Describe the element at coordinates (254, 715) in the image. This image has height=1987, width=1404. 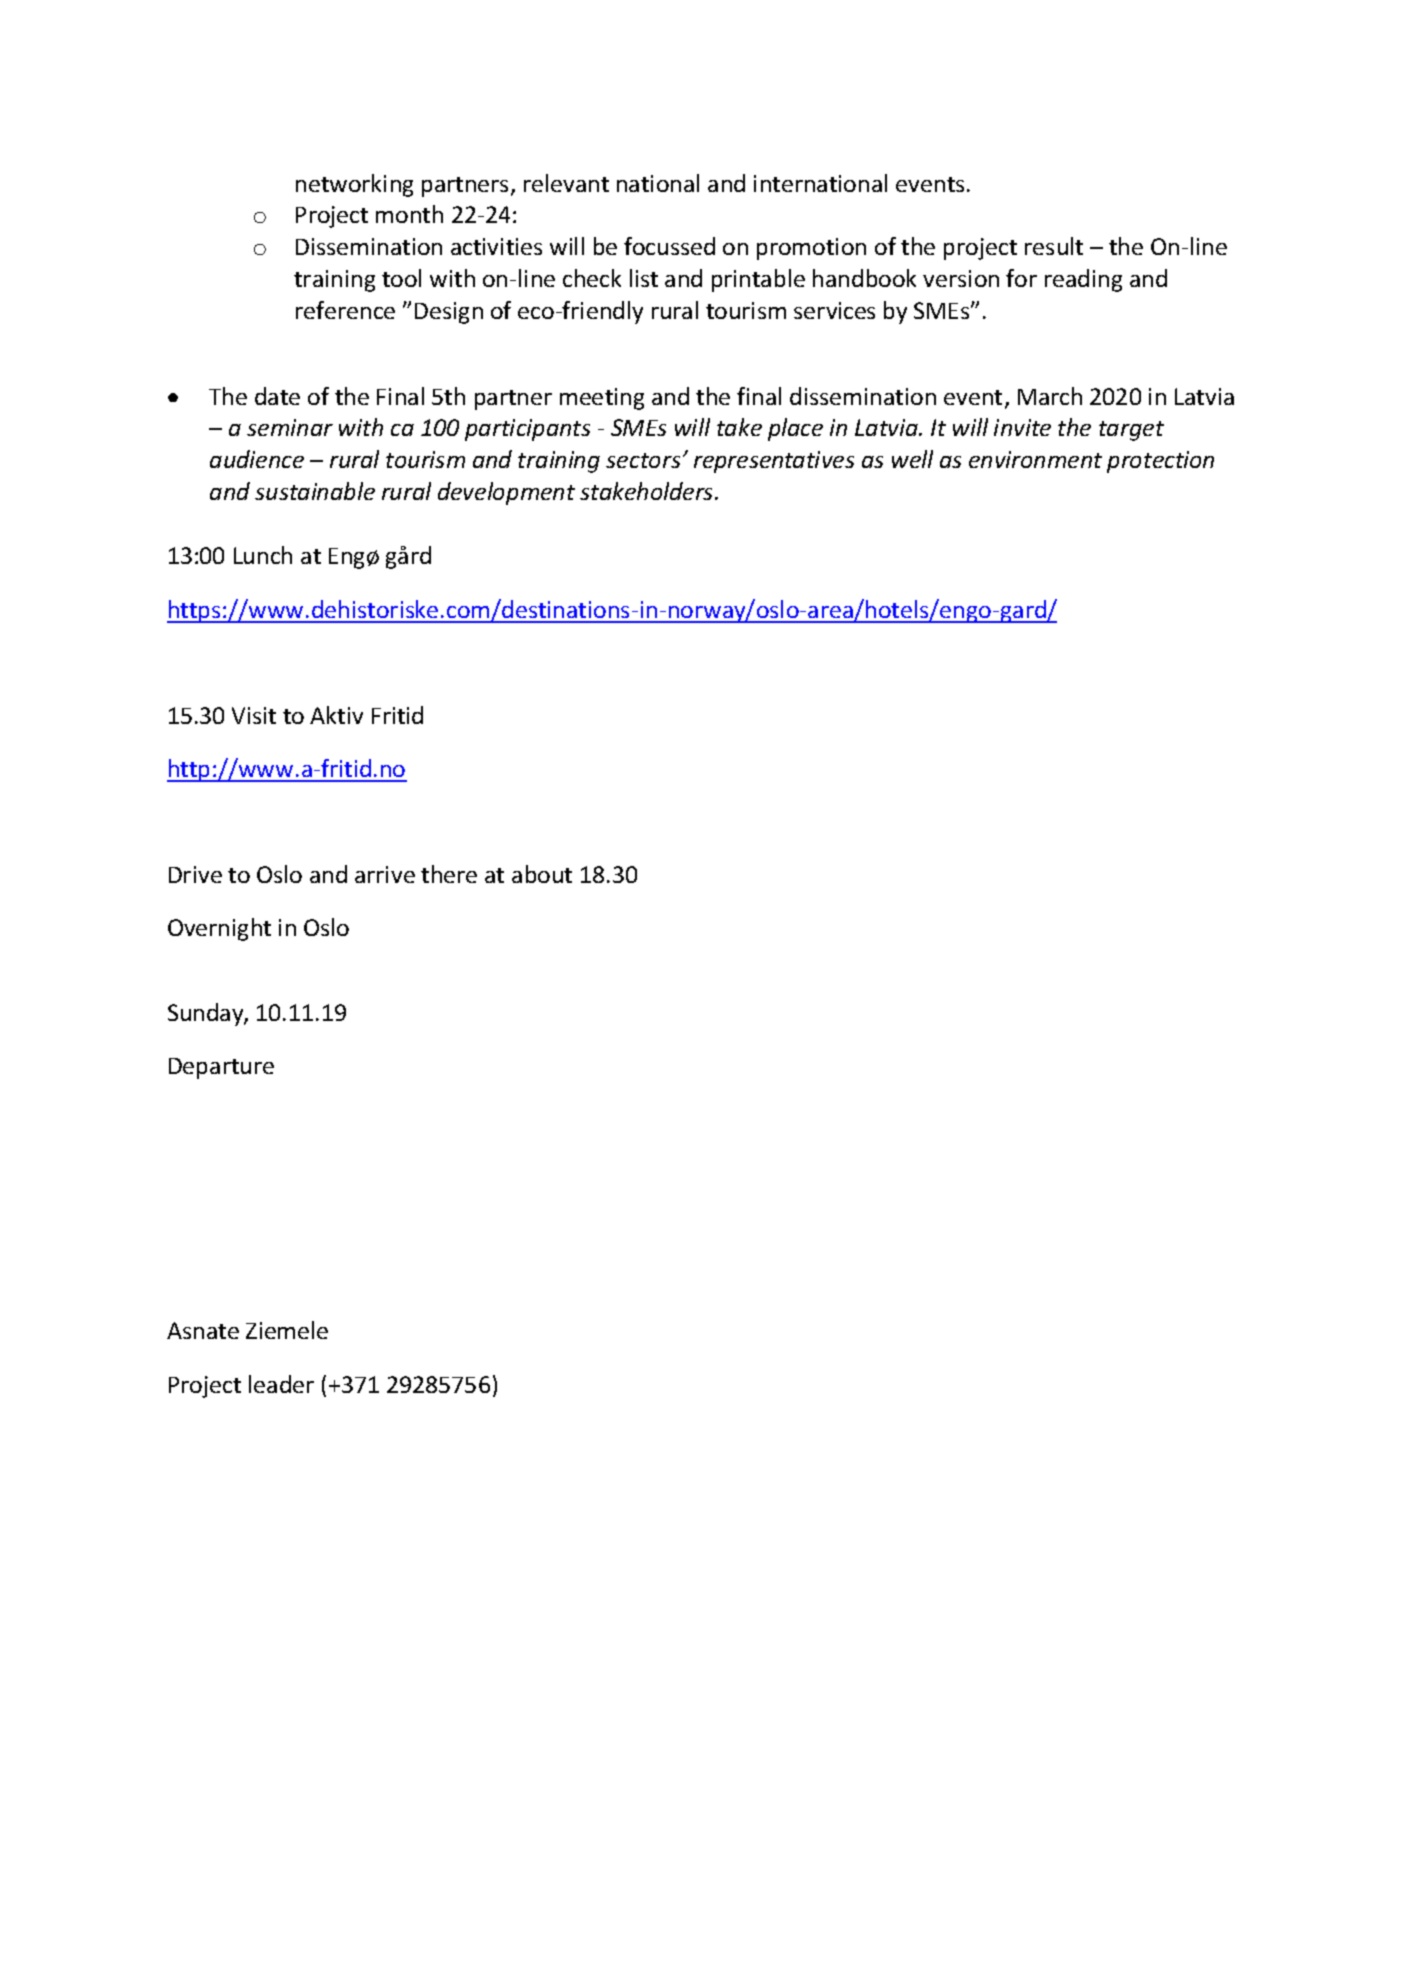
I see `Visit` at that location.
